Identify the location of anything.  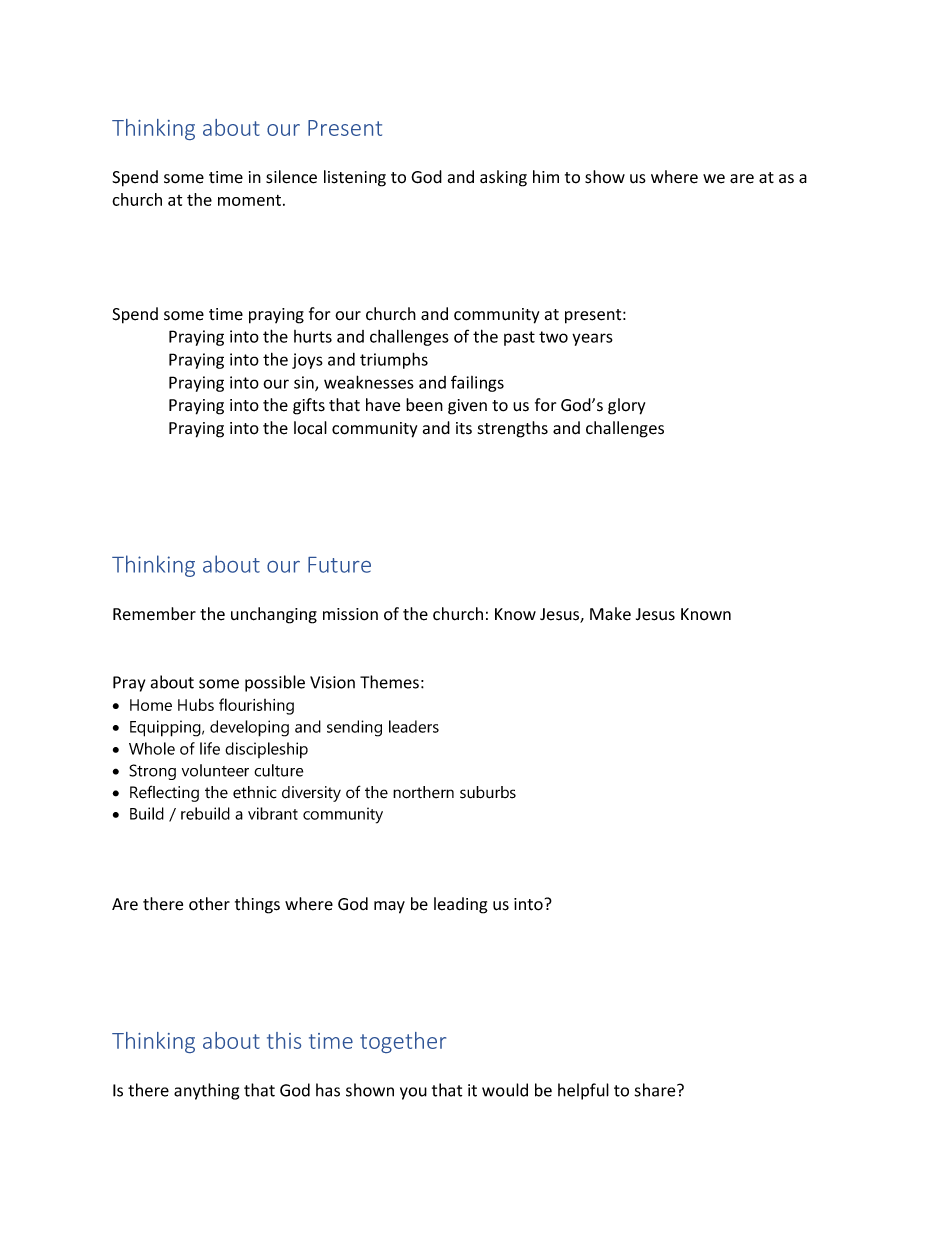
(206, 1091).
